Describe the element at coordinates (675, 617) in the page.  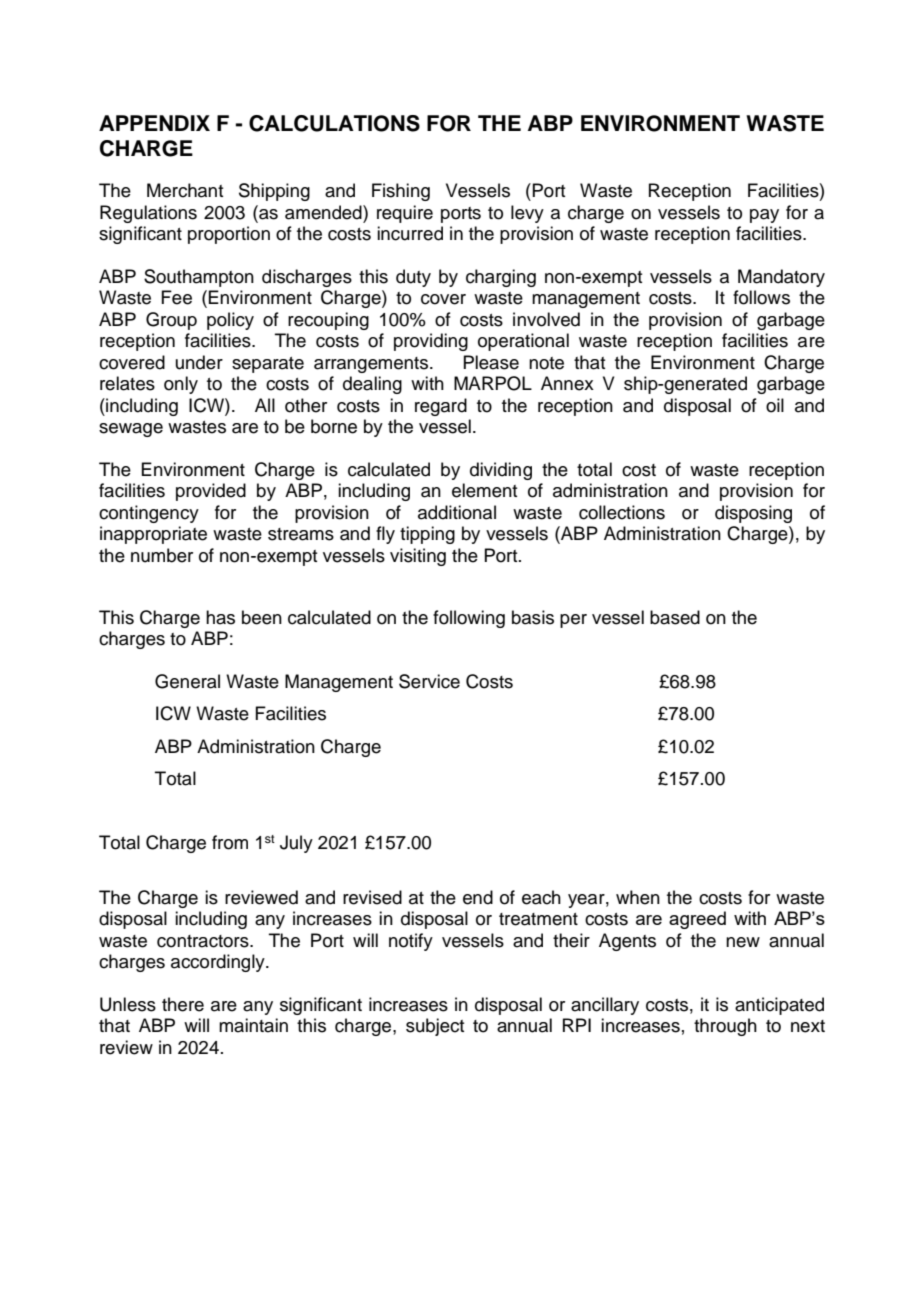
I see `based` at that location.
